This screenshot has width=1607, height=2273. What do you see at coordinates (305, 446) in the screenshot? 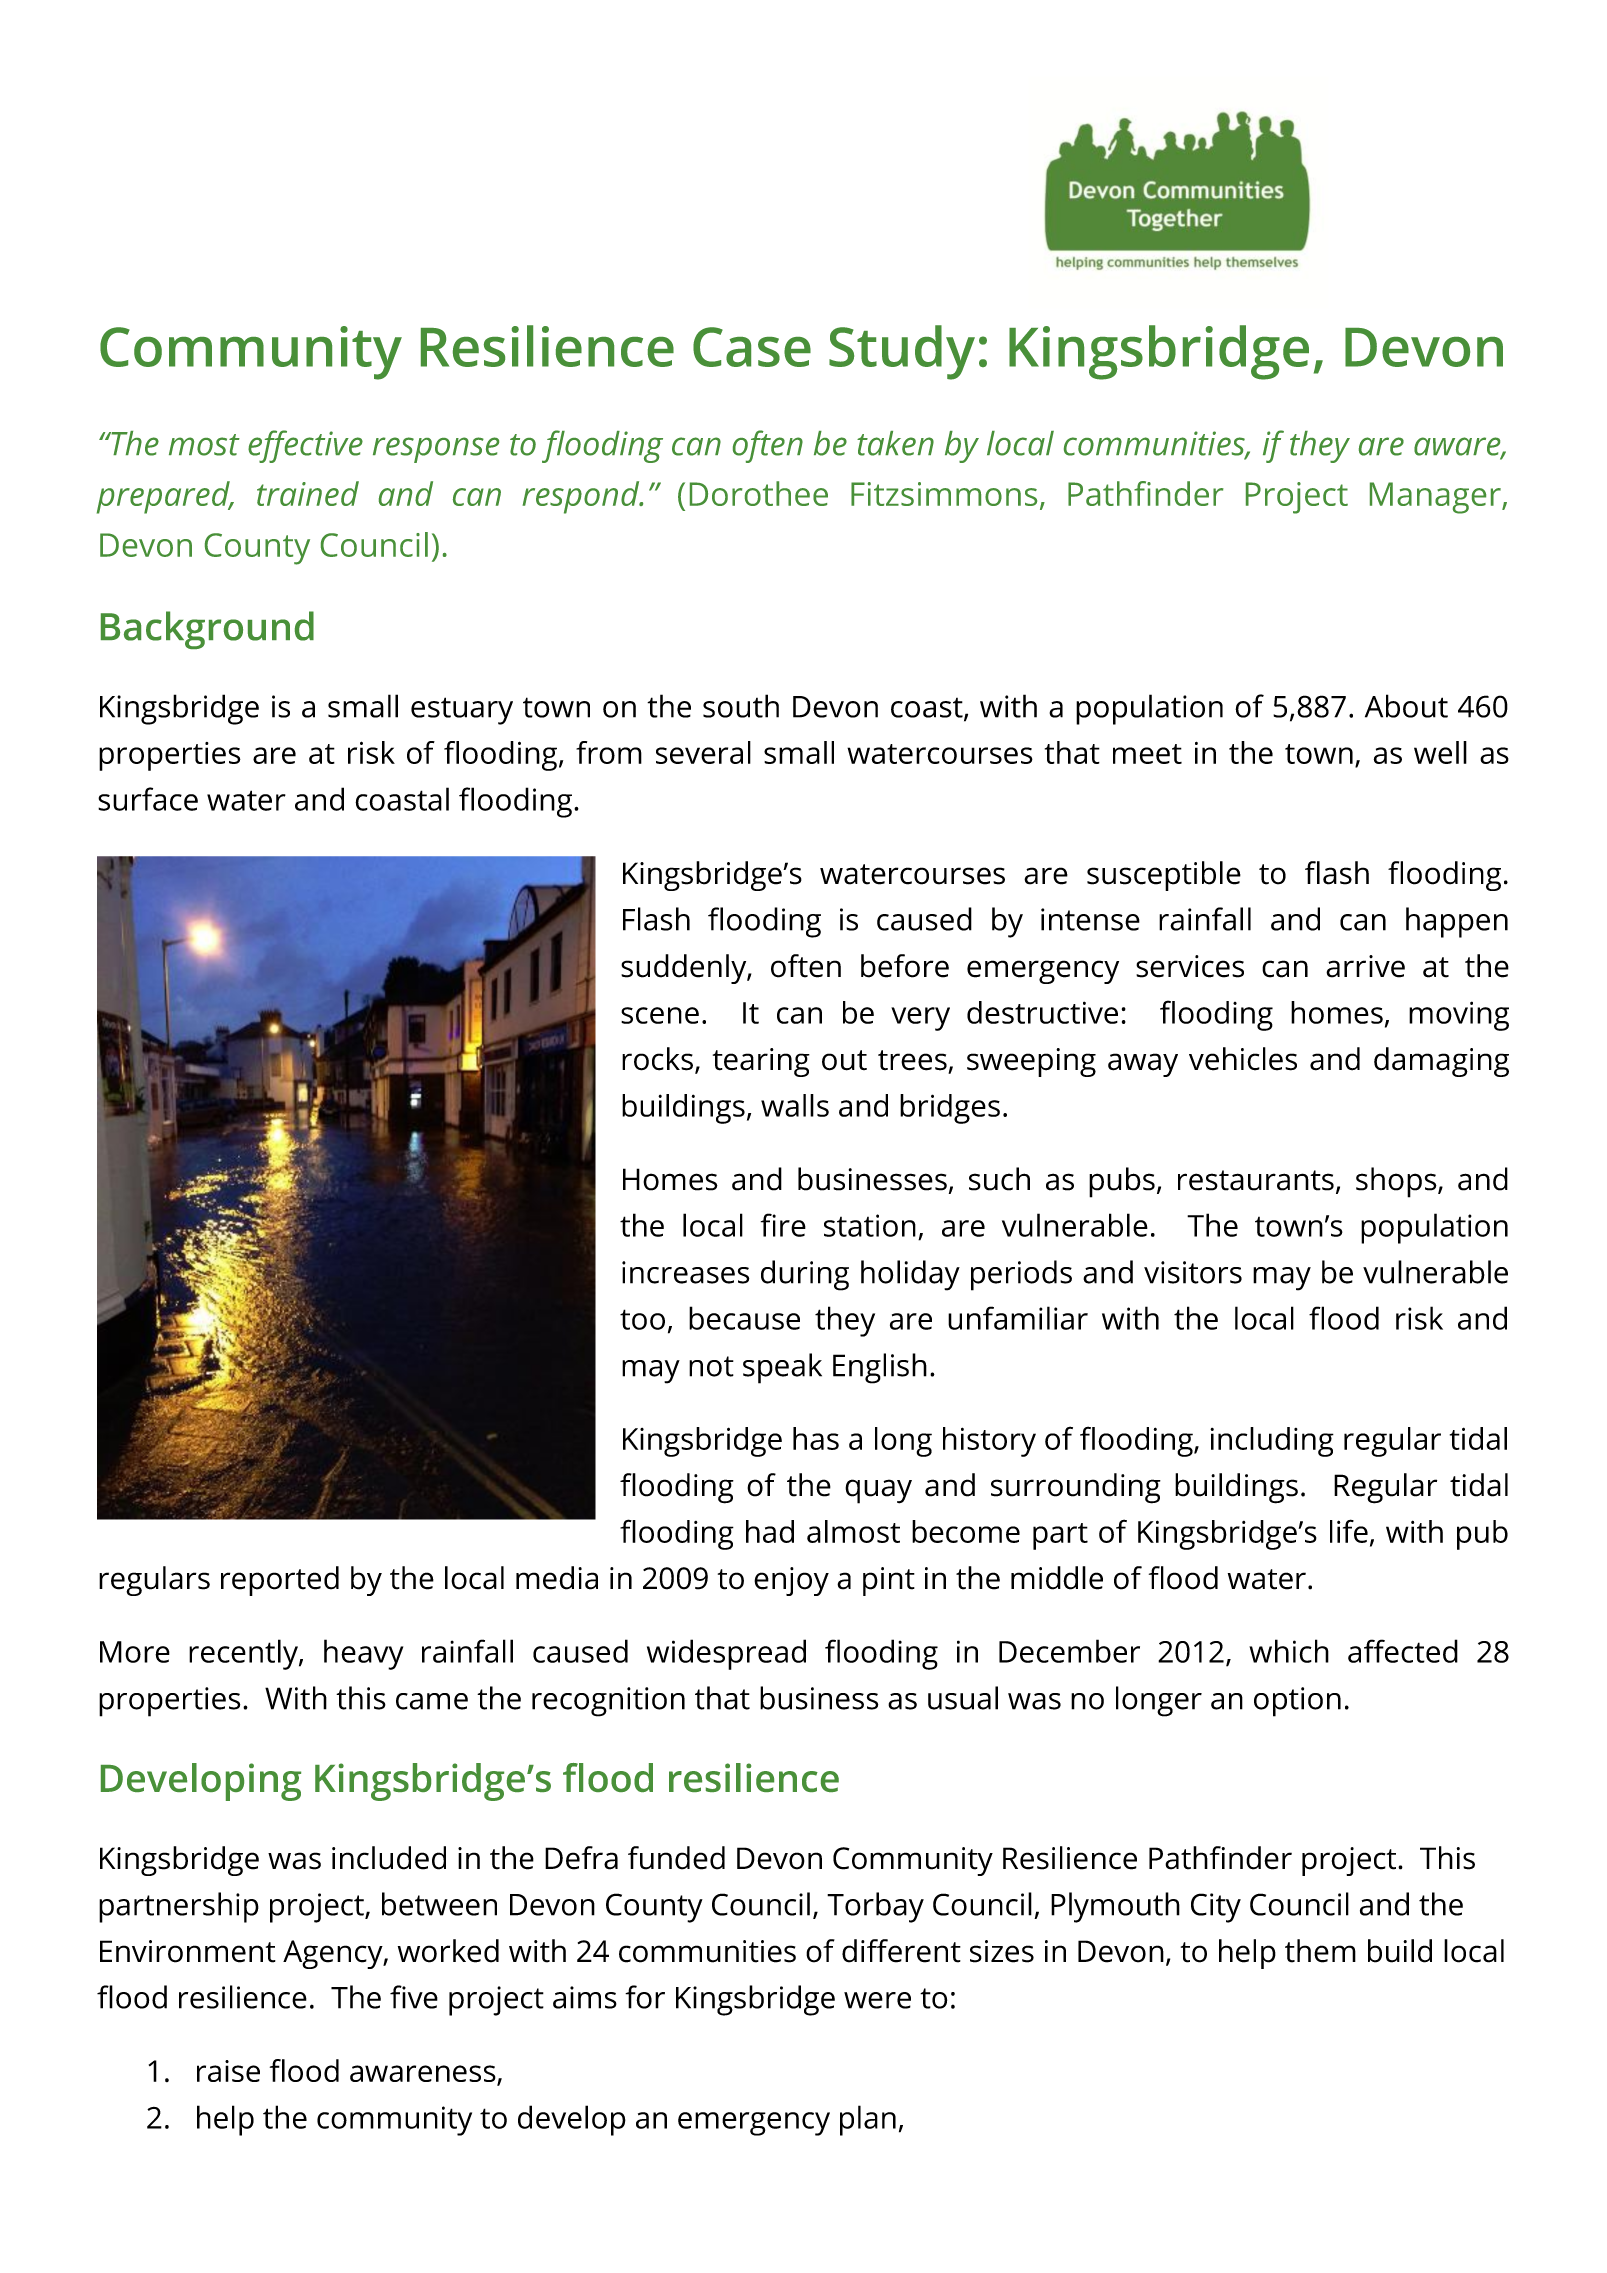
I see `effective` at bounding box center [305, 446].
